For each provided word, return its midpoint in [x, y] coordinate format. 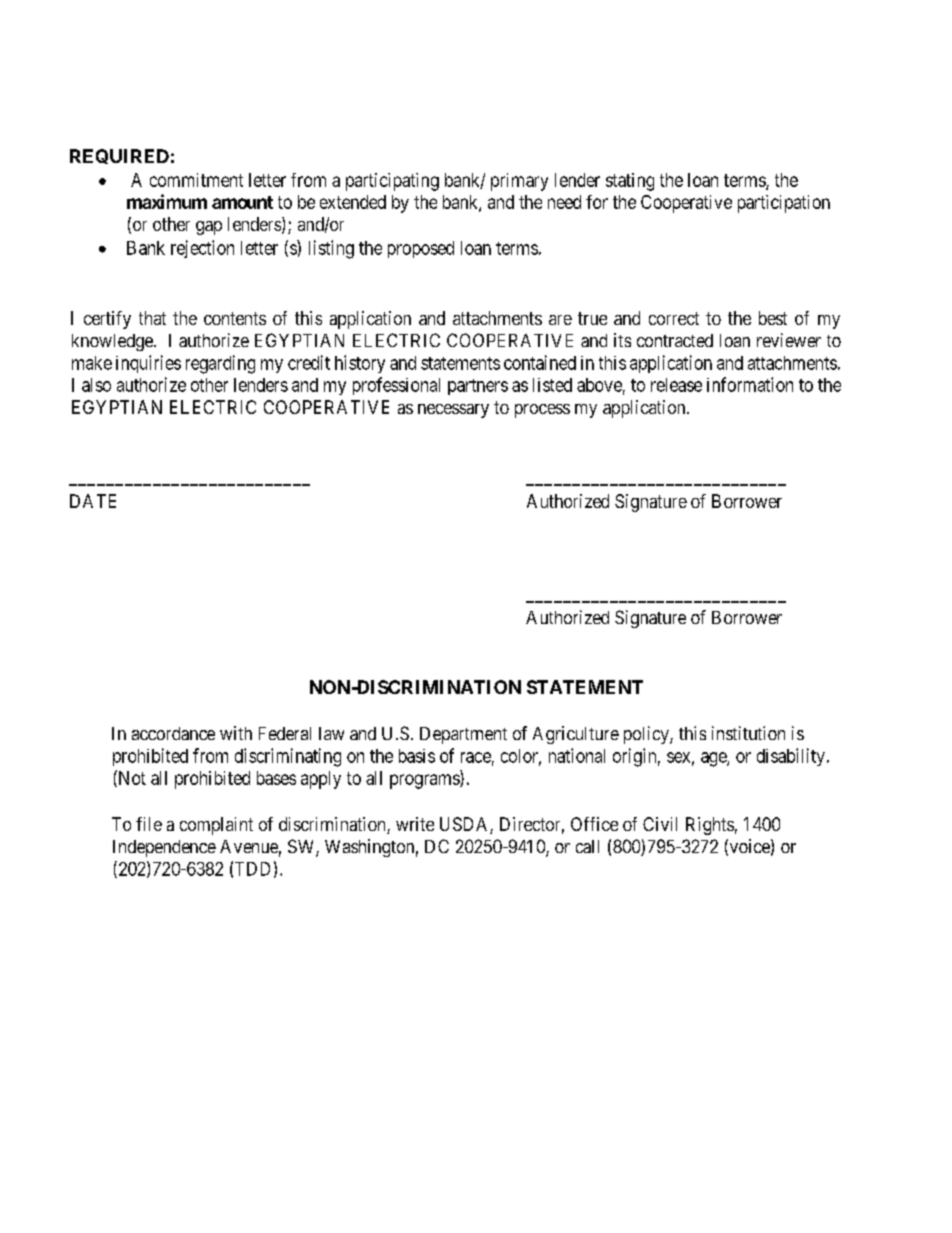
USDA [465, 825]
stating [630, 182]
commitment [196, 180]
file [149, 824]
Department [463, 735]
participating [392, 182]
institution [748, 733]
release [676, 385]
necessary [453, 411]
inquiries [148, 364]
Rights [710, 826]
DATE [93, 501]
